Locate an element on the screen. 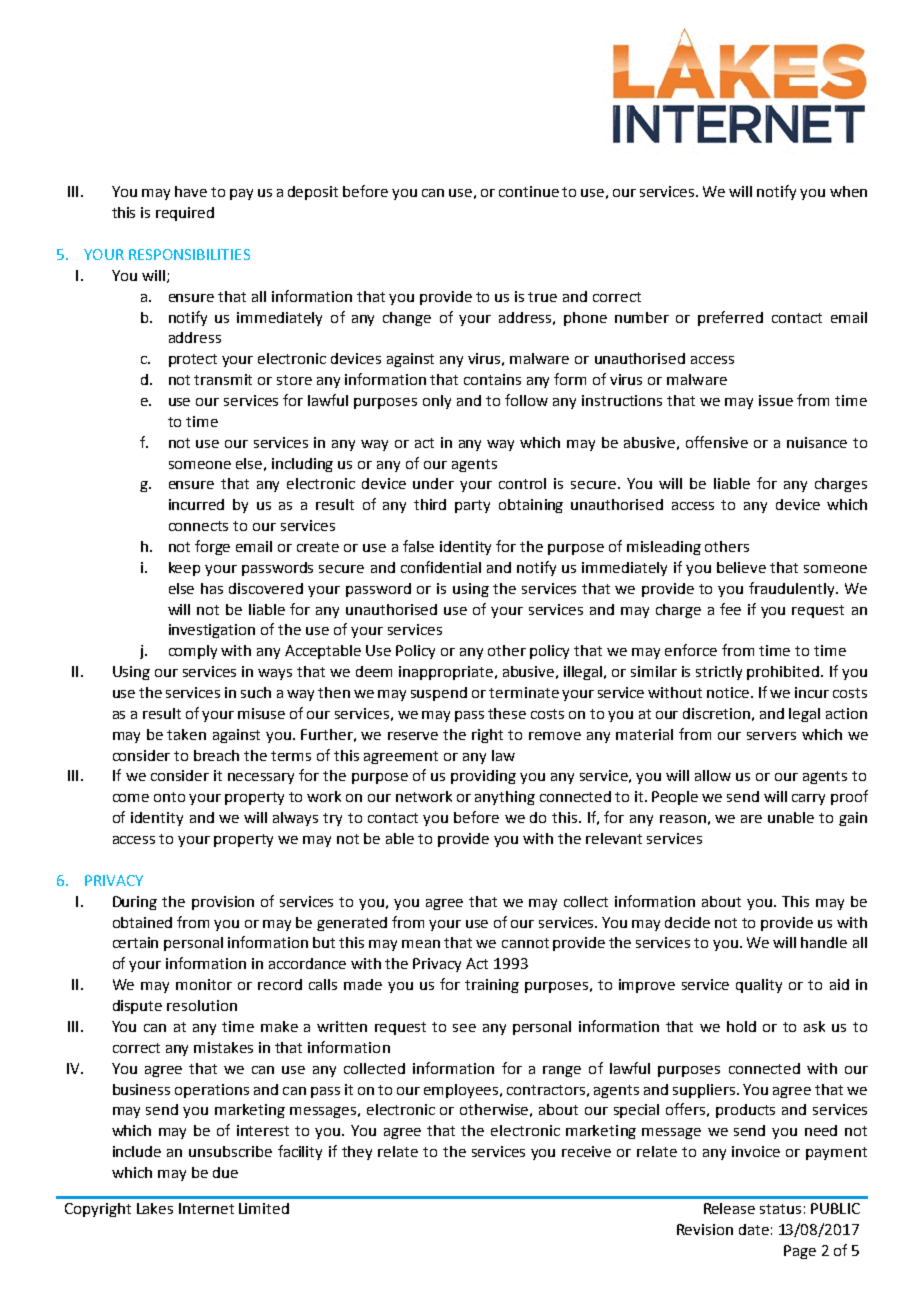  taken is located at coordinates (186, 734).
